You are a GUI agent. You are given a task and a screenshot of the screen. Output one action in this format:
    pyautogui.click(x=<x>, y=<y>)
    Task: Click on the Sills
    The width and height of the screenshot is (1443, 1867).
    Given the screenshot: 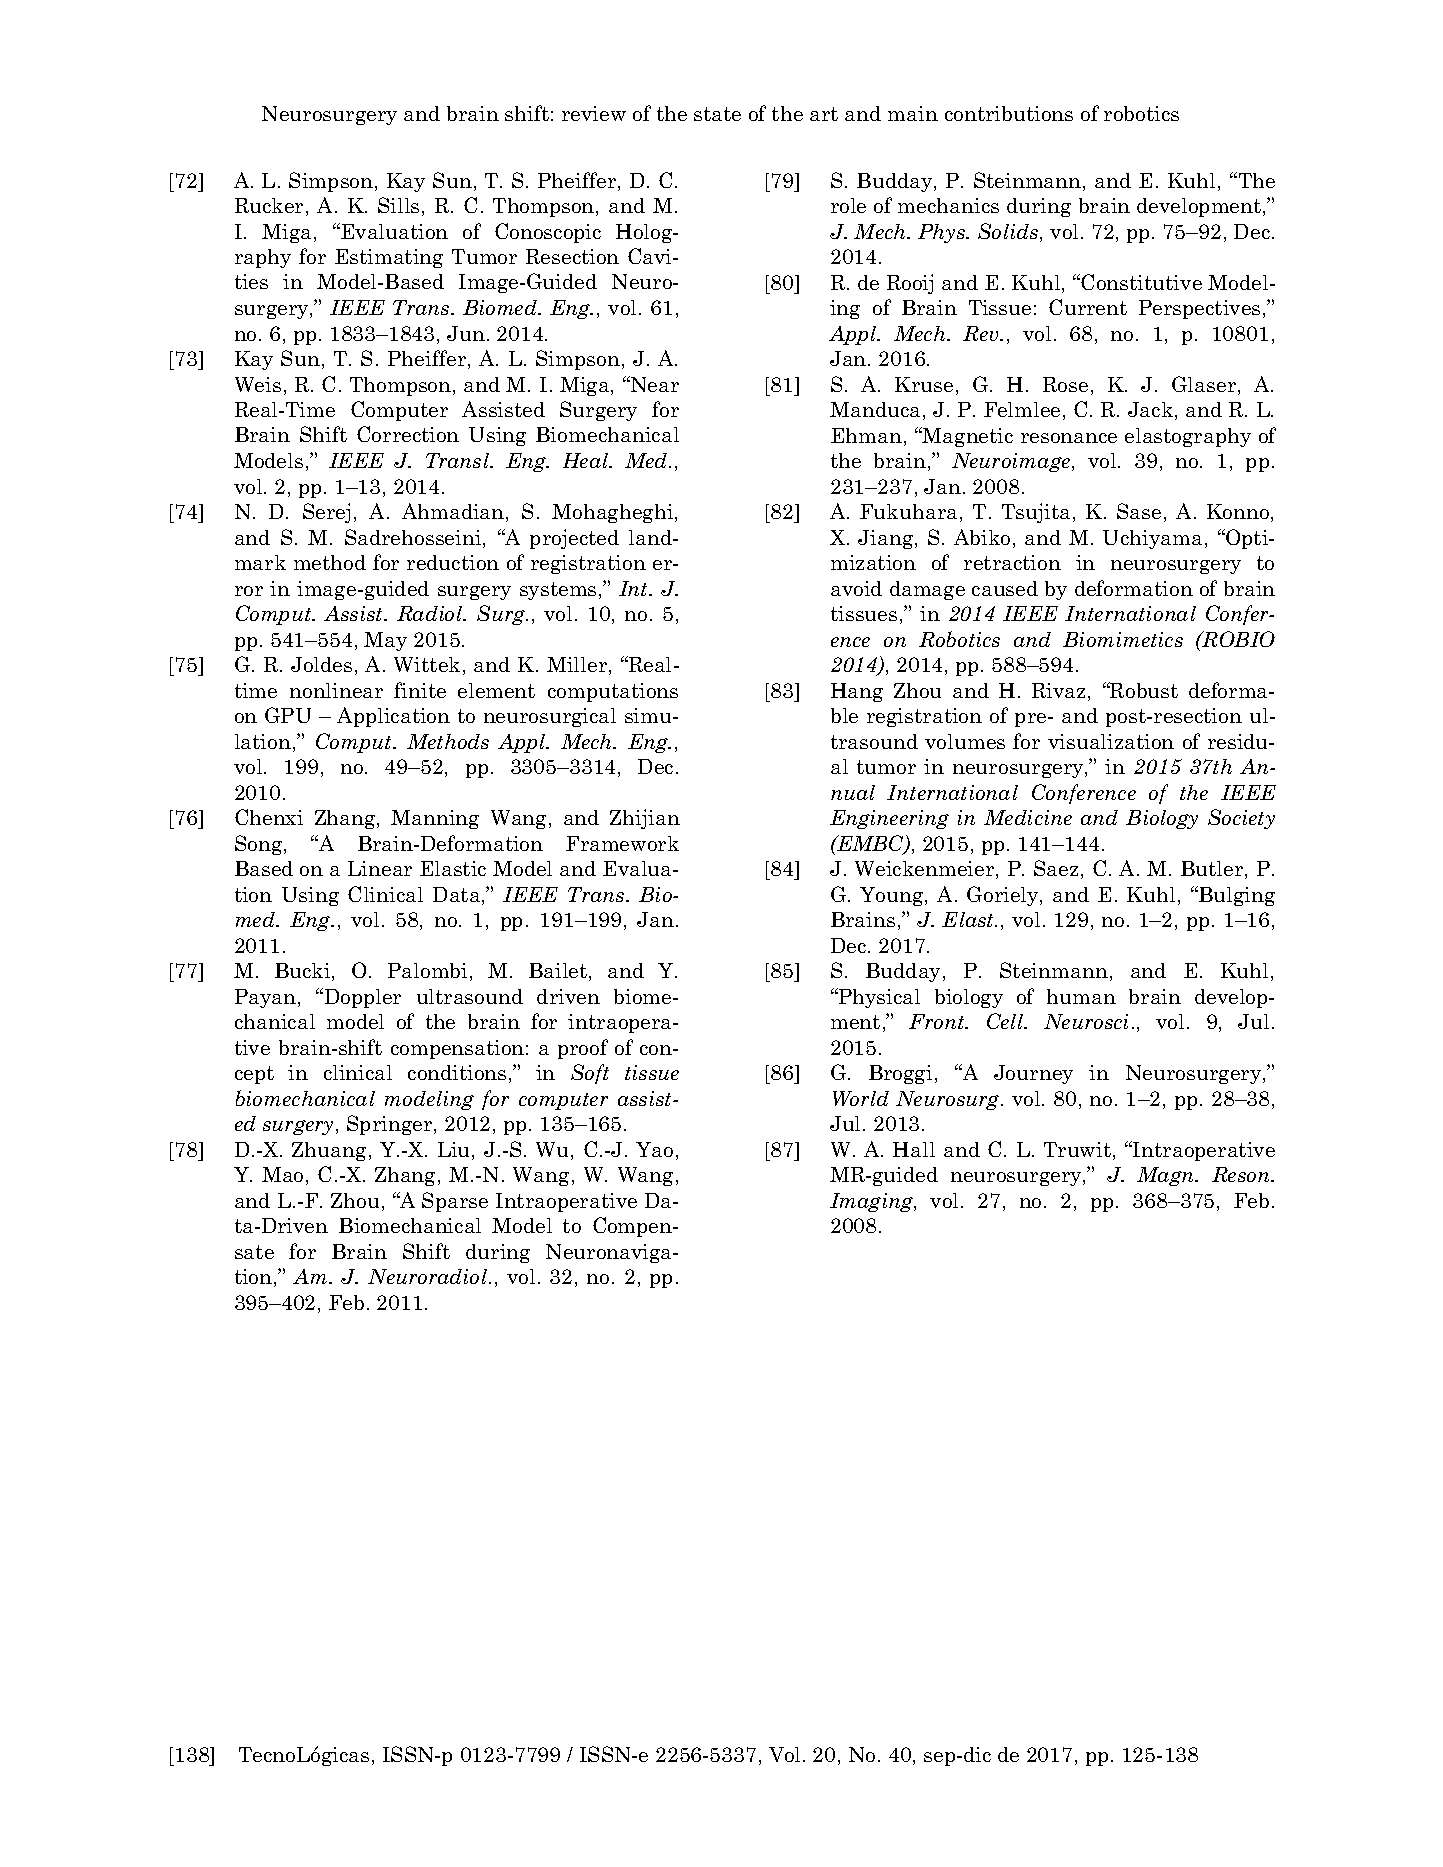 What is the action you would take?
    pyautogui.click(x=398, y=205)
